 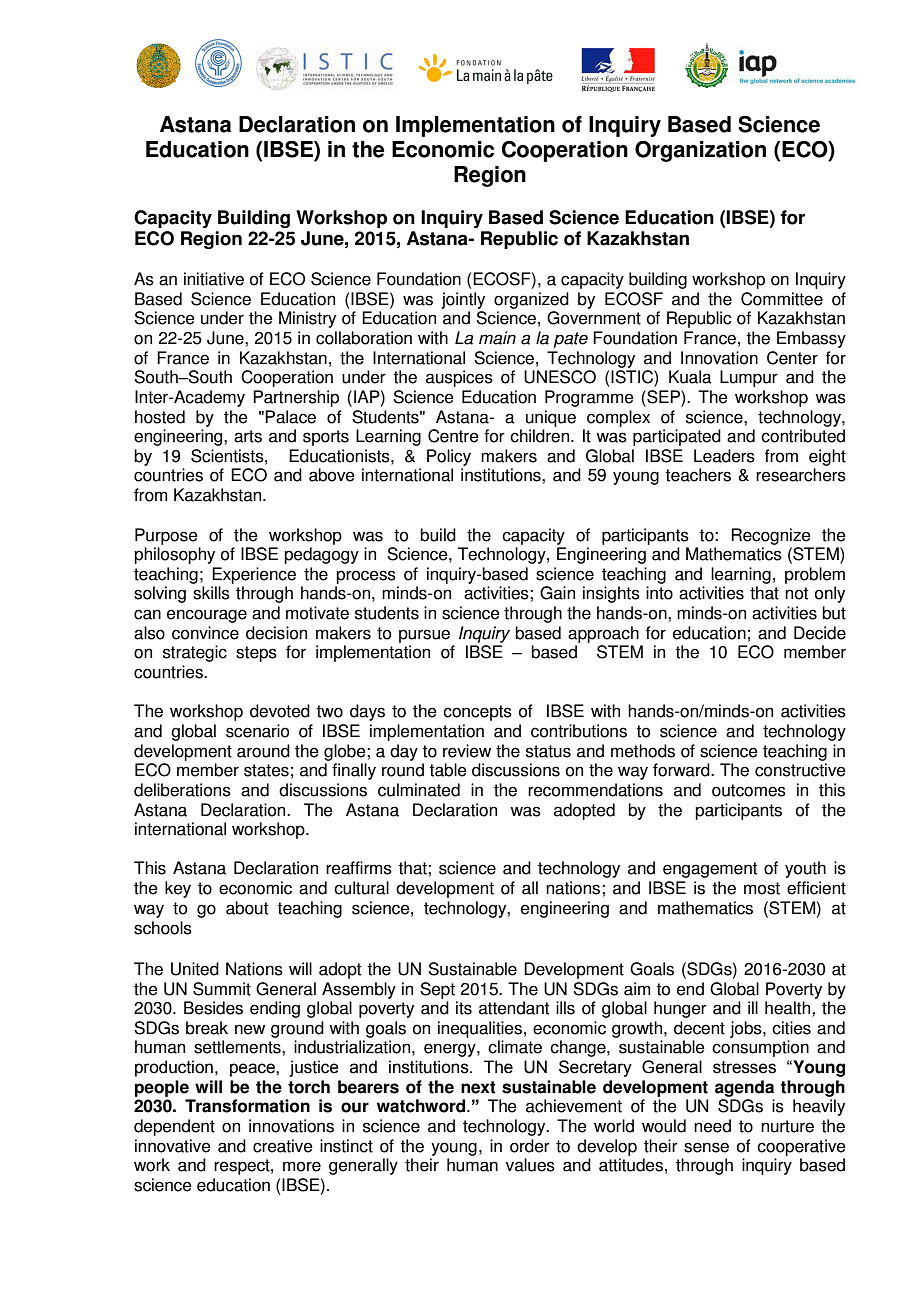 I want to click on Organization, so click(x=700, y=151).
